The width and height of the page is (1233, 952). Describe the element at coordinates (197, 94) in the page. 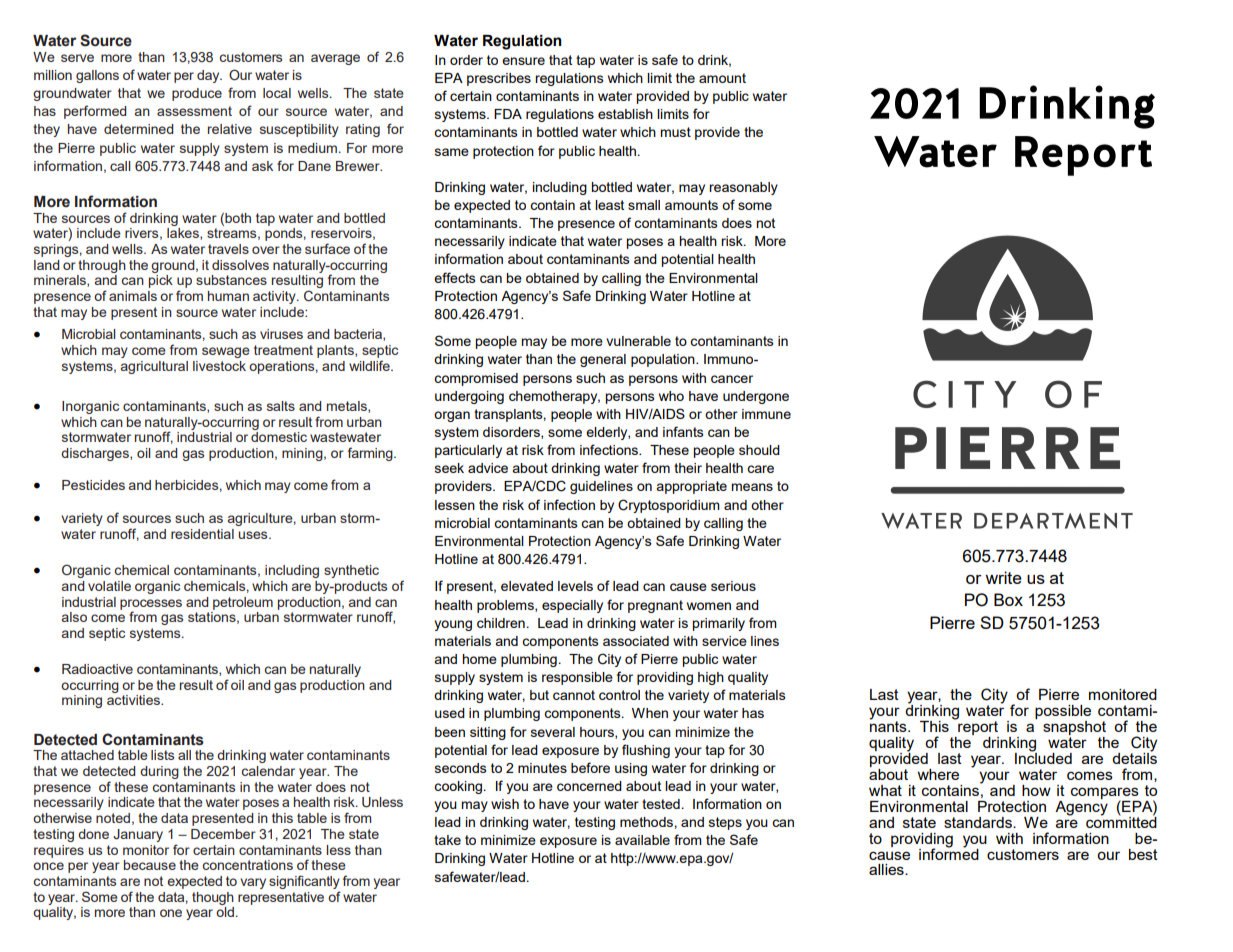

I see `produce` at that location.
